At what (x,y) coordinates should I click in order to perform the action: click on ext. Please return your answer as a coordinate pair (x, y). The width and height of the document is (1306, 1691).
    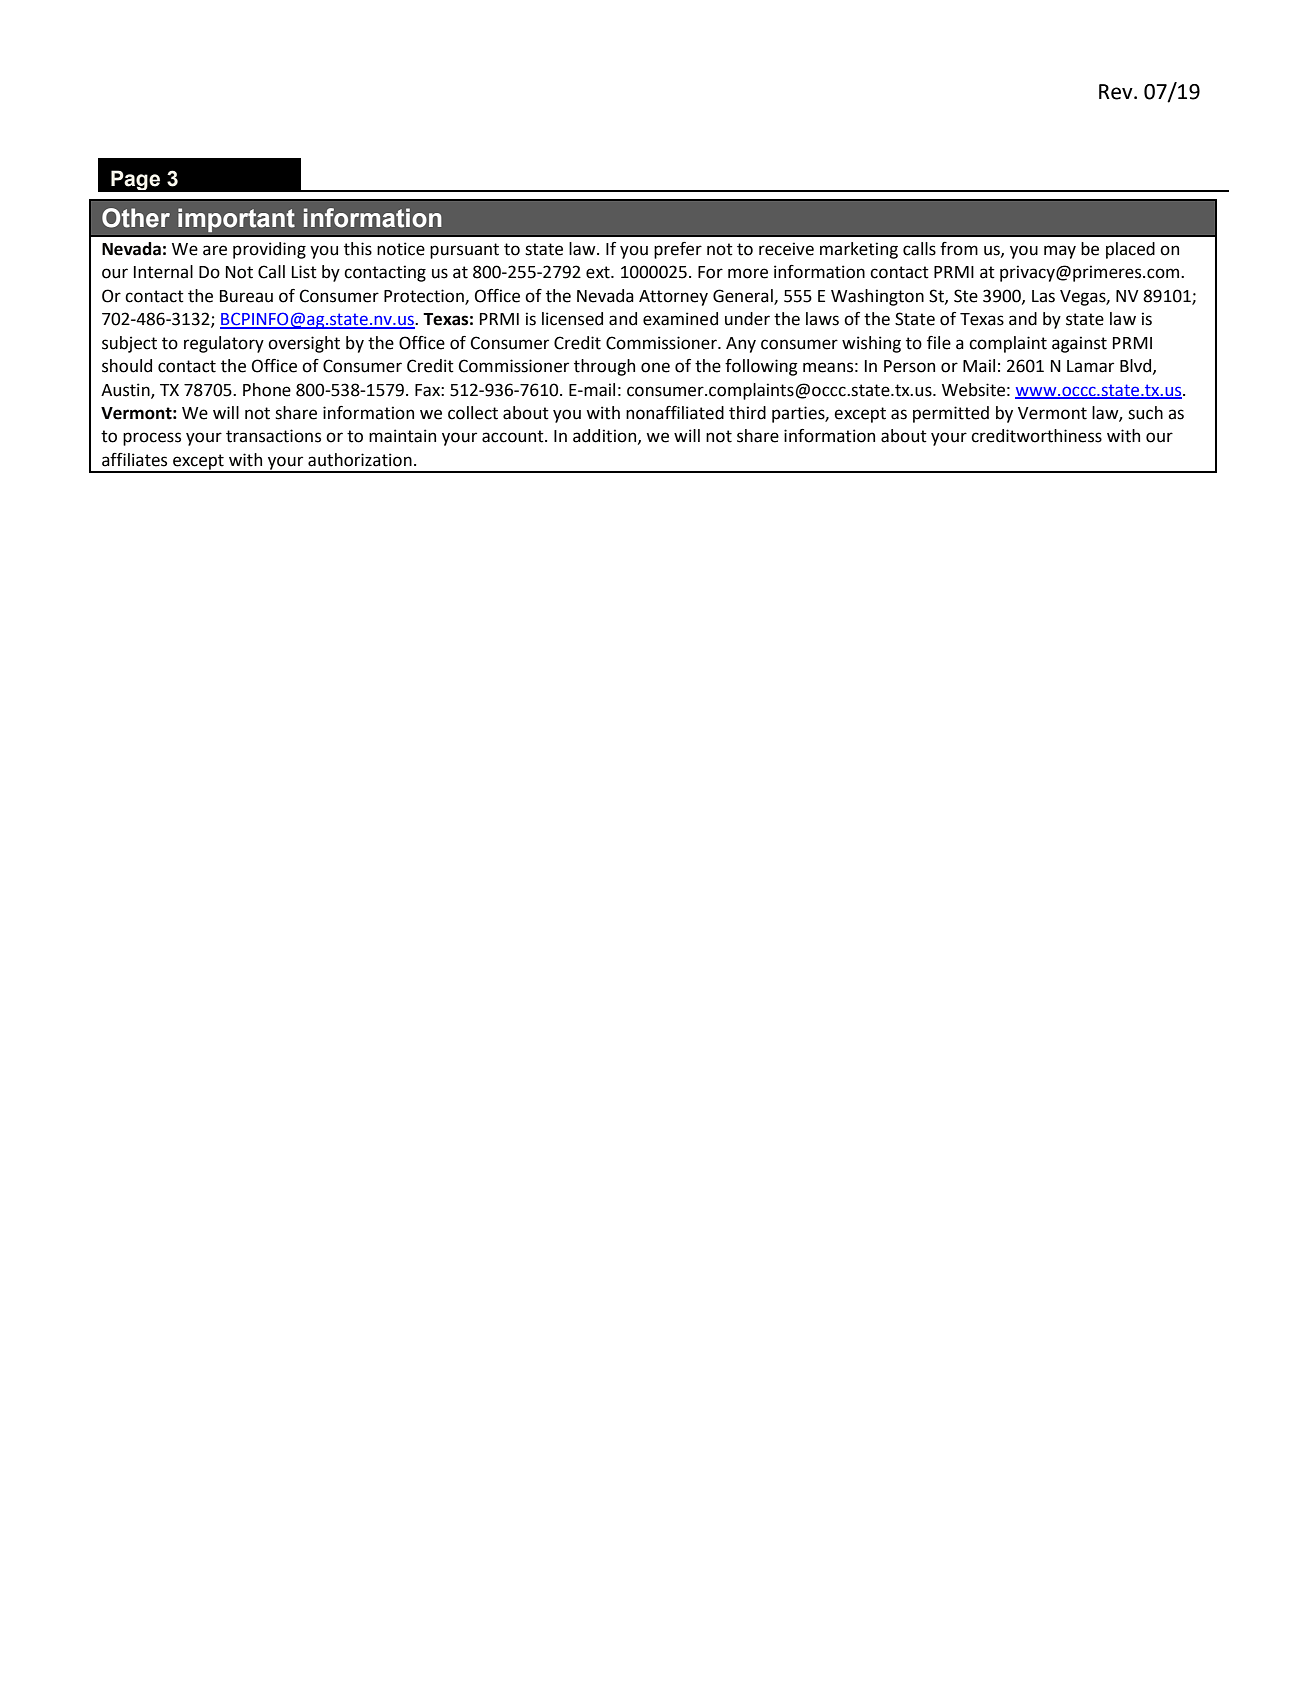
    Looking at the image, I should click on (599, 272).
